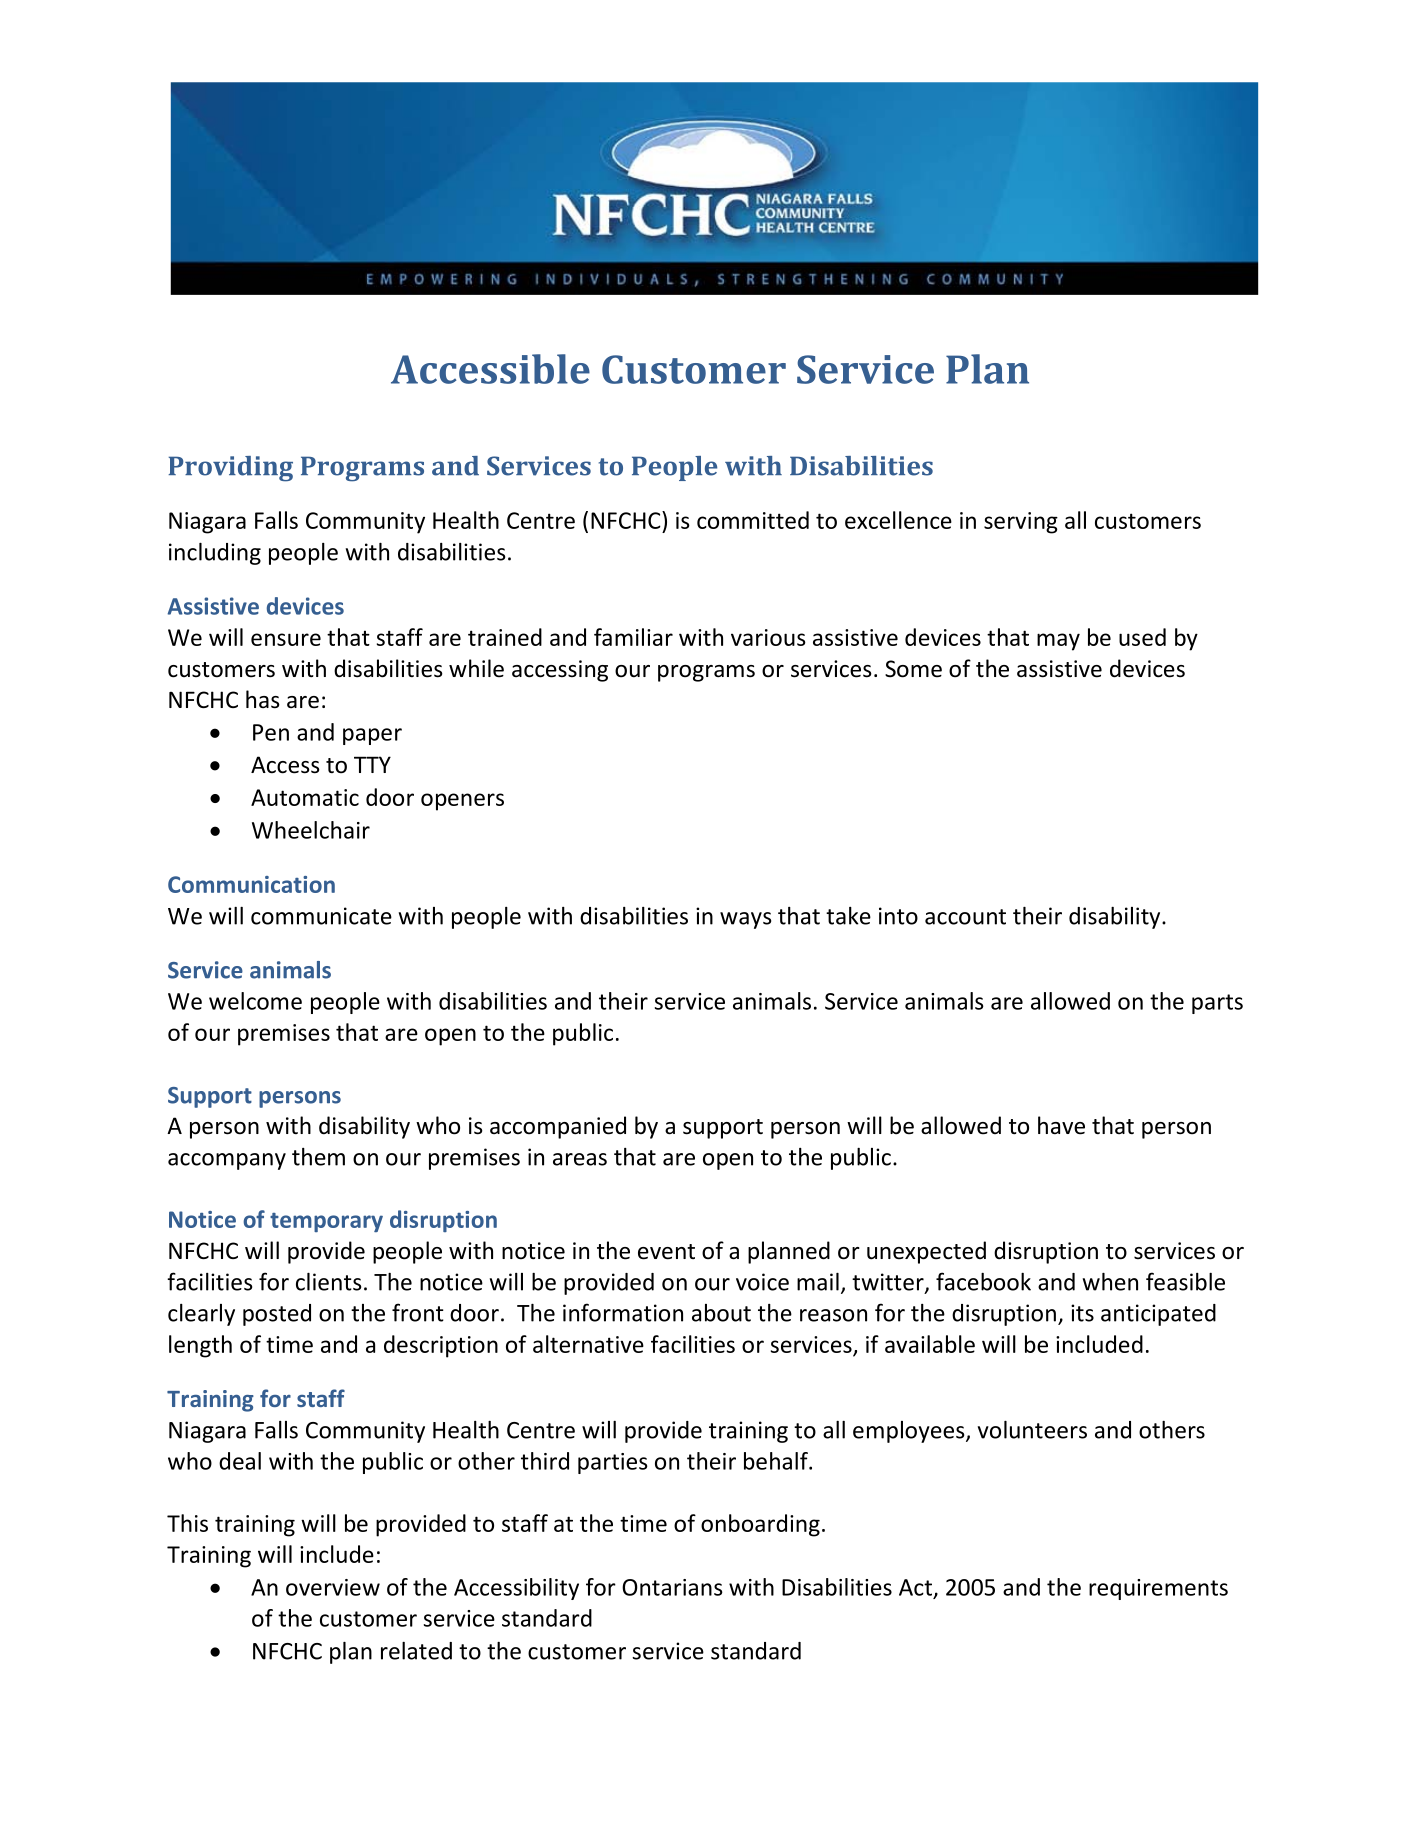 This page has width=1422, height=1840. I want to click on Communication, so click(251, 884).
